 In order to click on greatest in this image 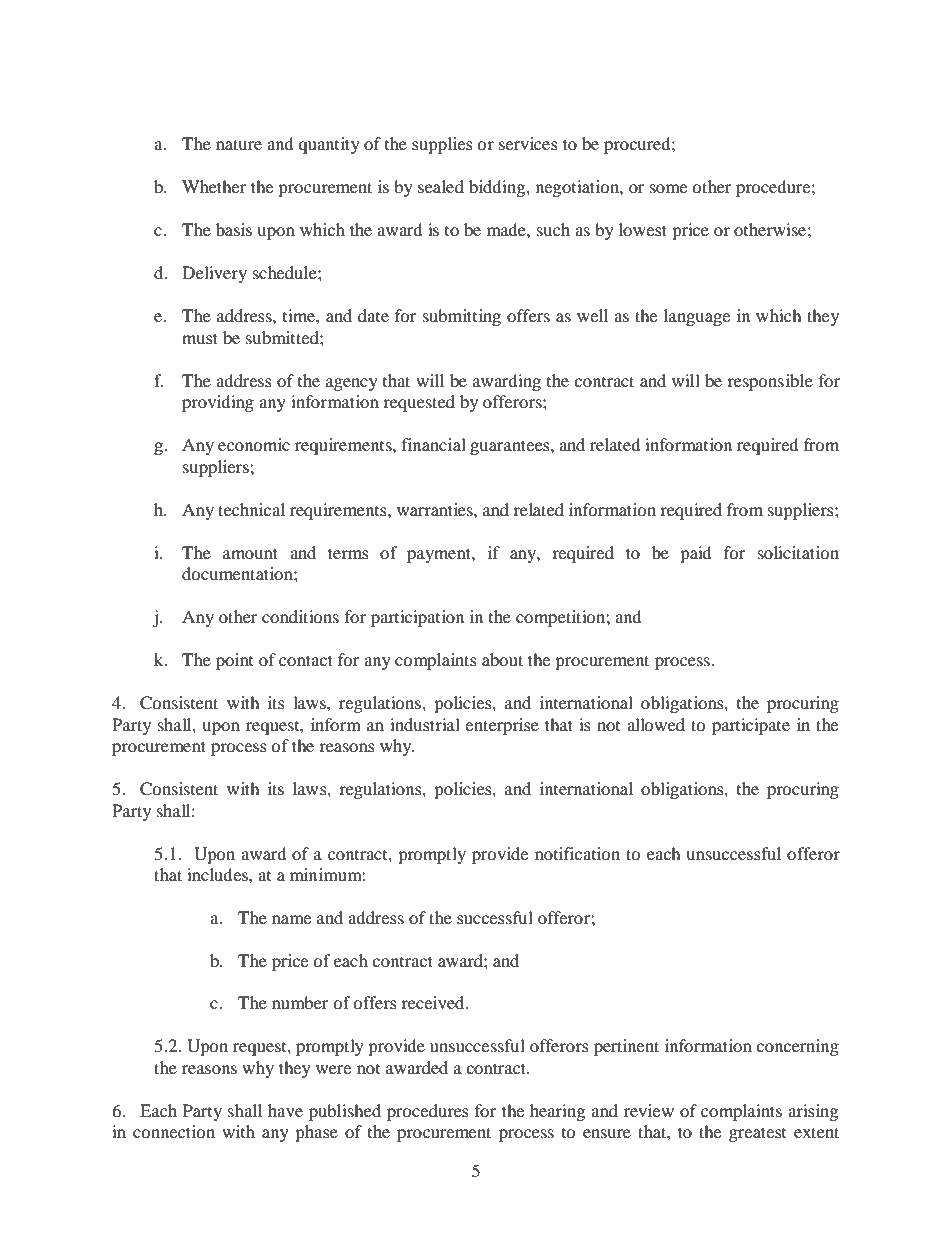, I will do `click(757, 1134)`.
